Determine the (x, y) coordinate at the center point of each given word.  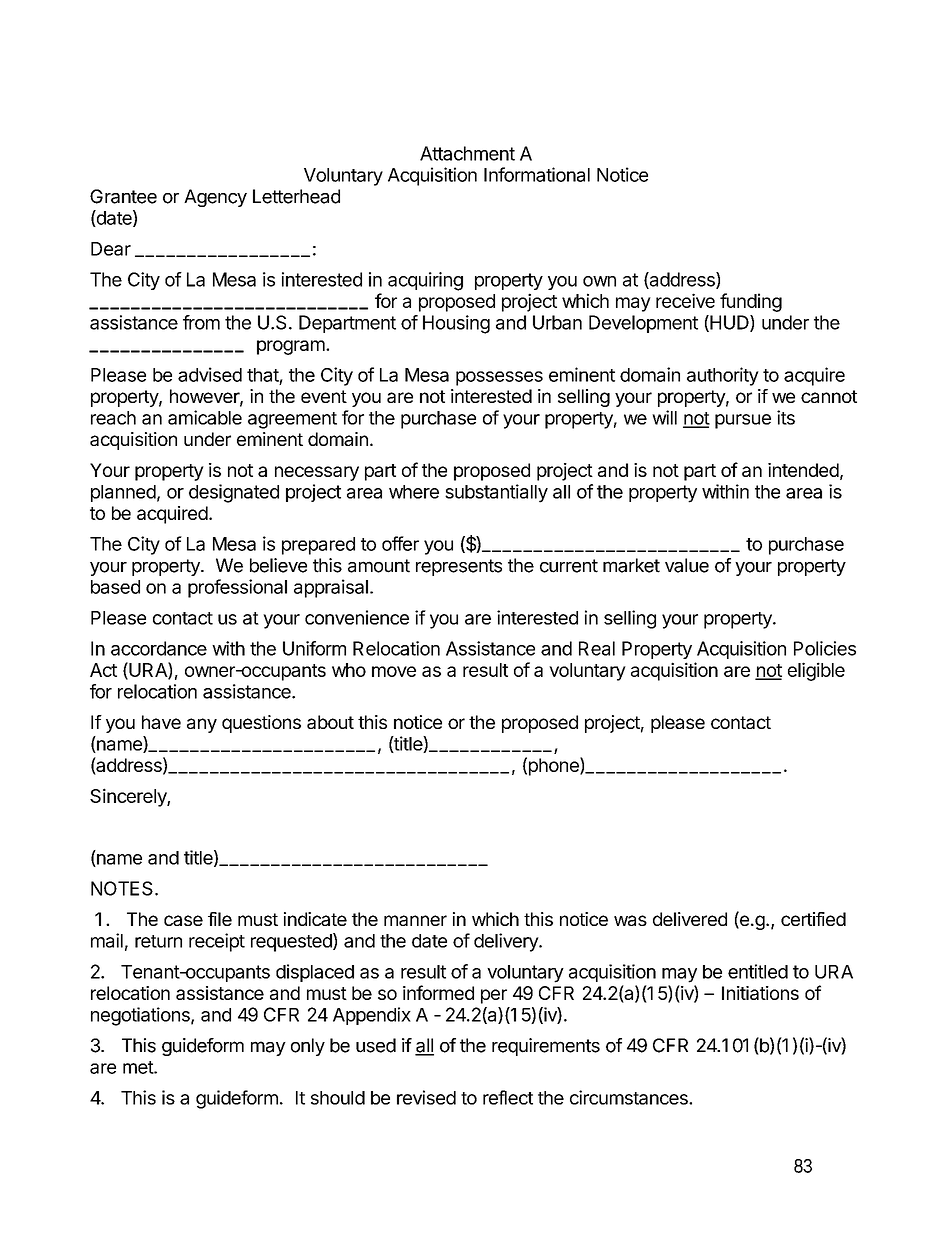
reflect (508, 1097)
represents (459, 567)
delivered (690, 919)
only (308, 1047)
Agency (215, 198)
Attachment (467, 153)
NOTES (122, 888)
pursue (743, 421)
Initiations (760, 993)
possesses (499, 378)
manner (415, 920)
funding (751, 302)
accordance (159, 648)
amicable (205, 417)
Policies (825, 648)
